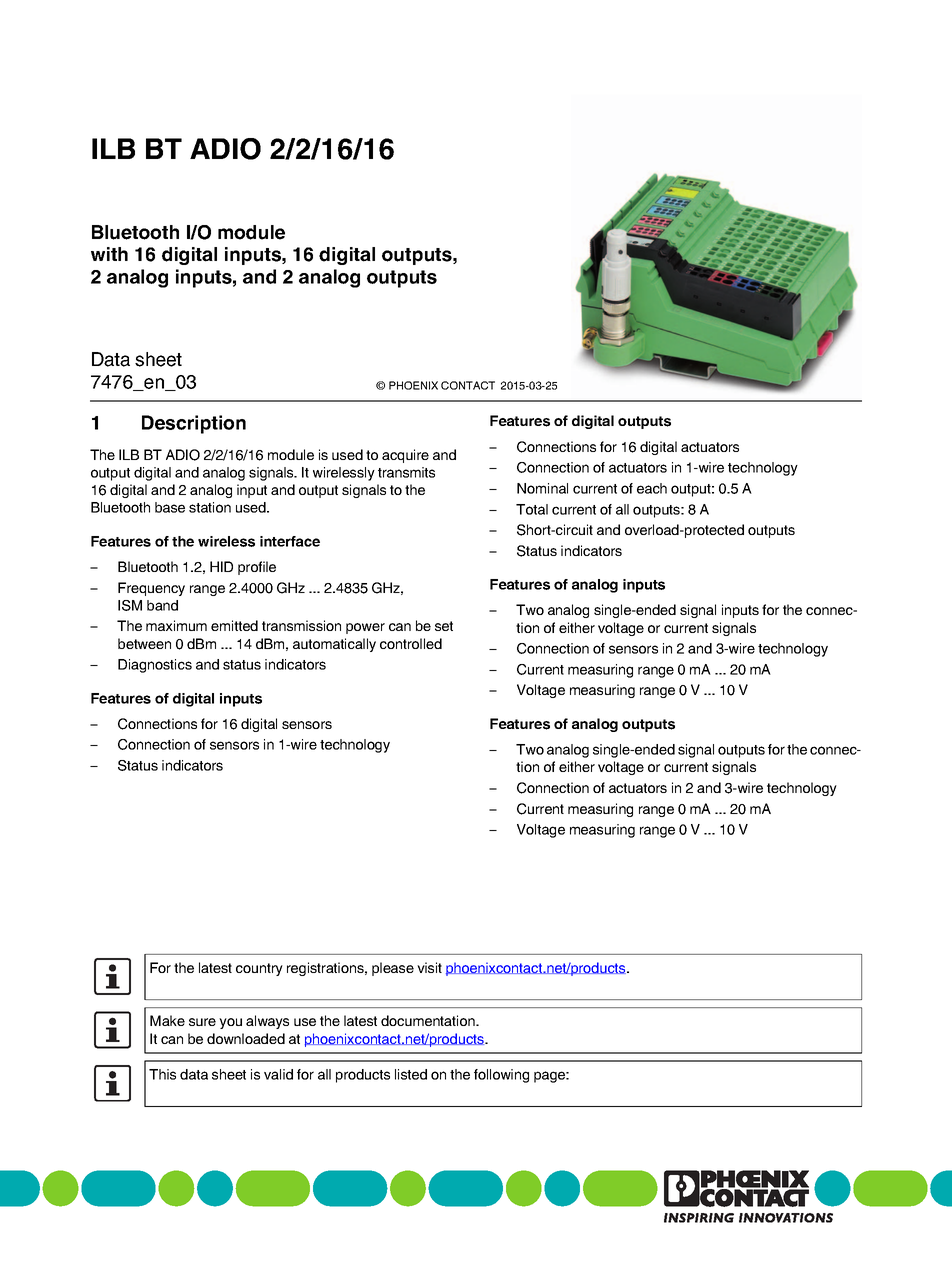  Describe the element at coordinates (542, 488) in the image. I see `Nominal` at that location.
